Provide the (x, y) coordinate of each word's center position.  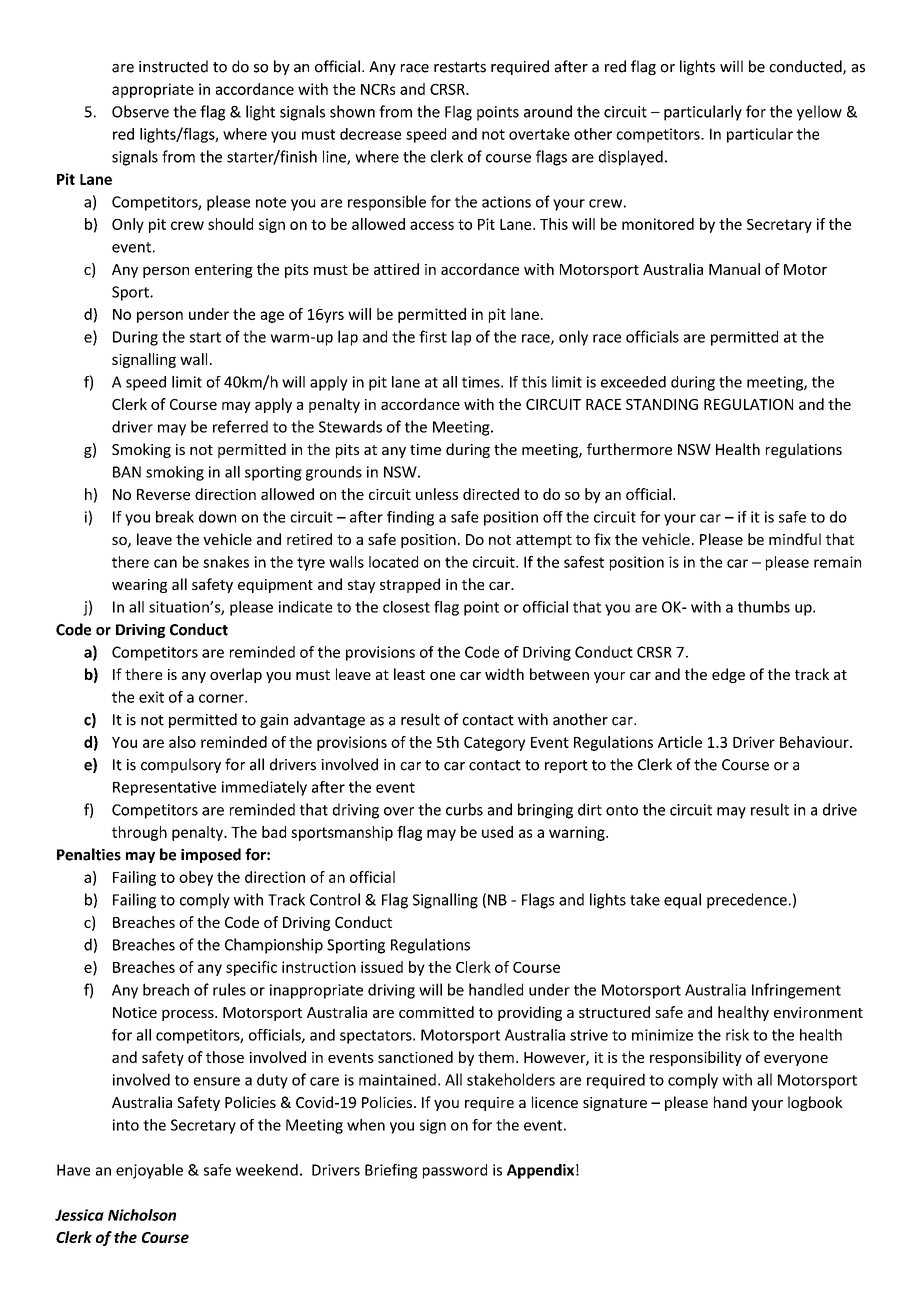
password (455, 1171)
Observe (140, 111)
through (139, 833)
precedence (747, 901)
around (548, 111)
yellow (819, 113)
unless (437, 494)
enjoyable (149, 1171)
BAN (127, 472)
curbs (464, 809)
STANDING (662, 404)
